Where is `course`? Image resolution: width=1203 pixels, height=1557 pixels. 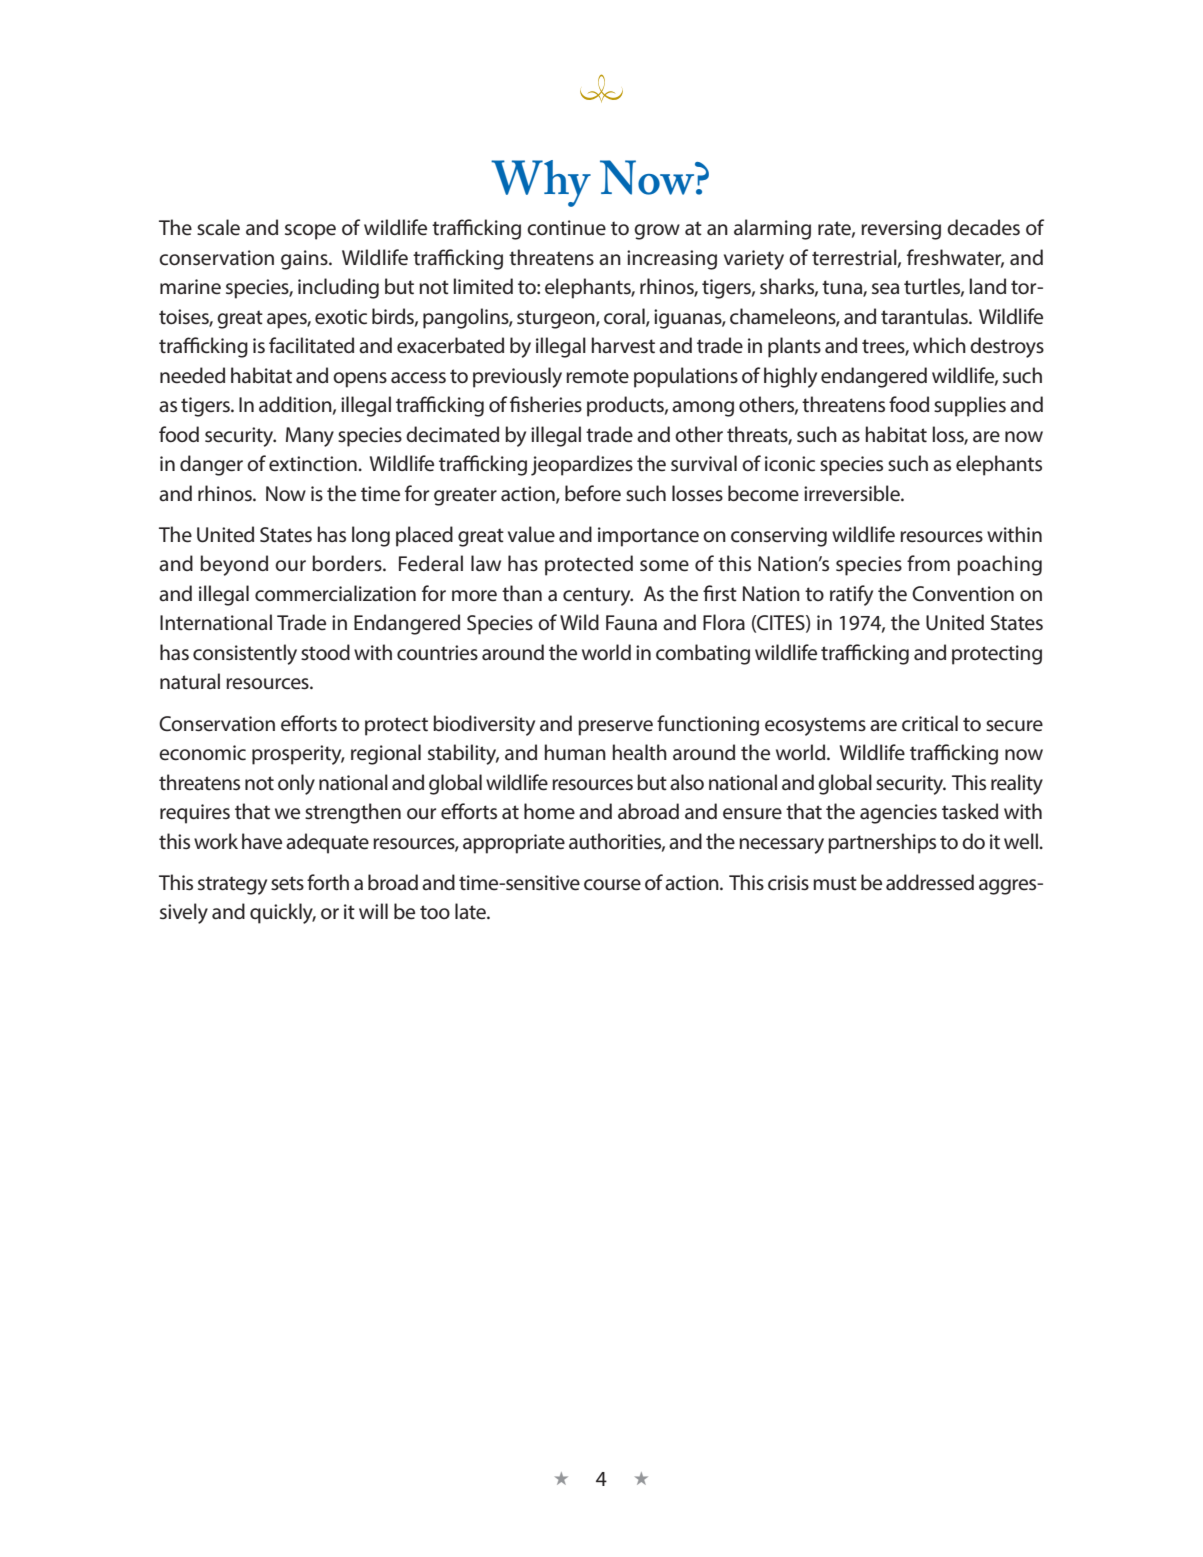
course is located at coordinates (612, 885).
